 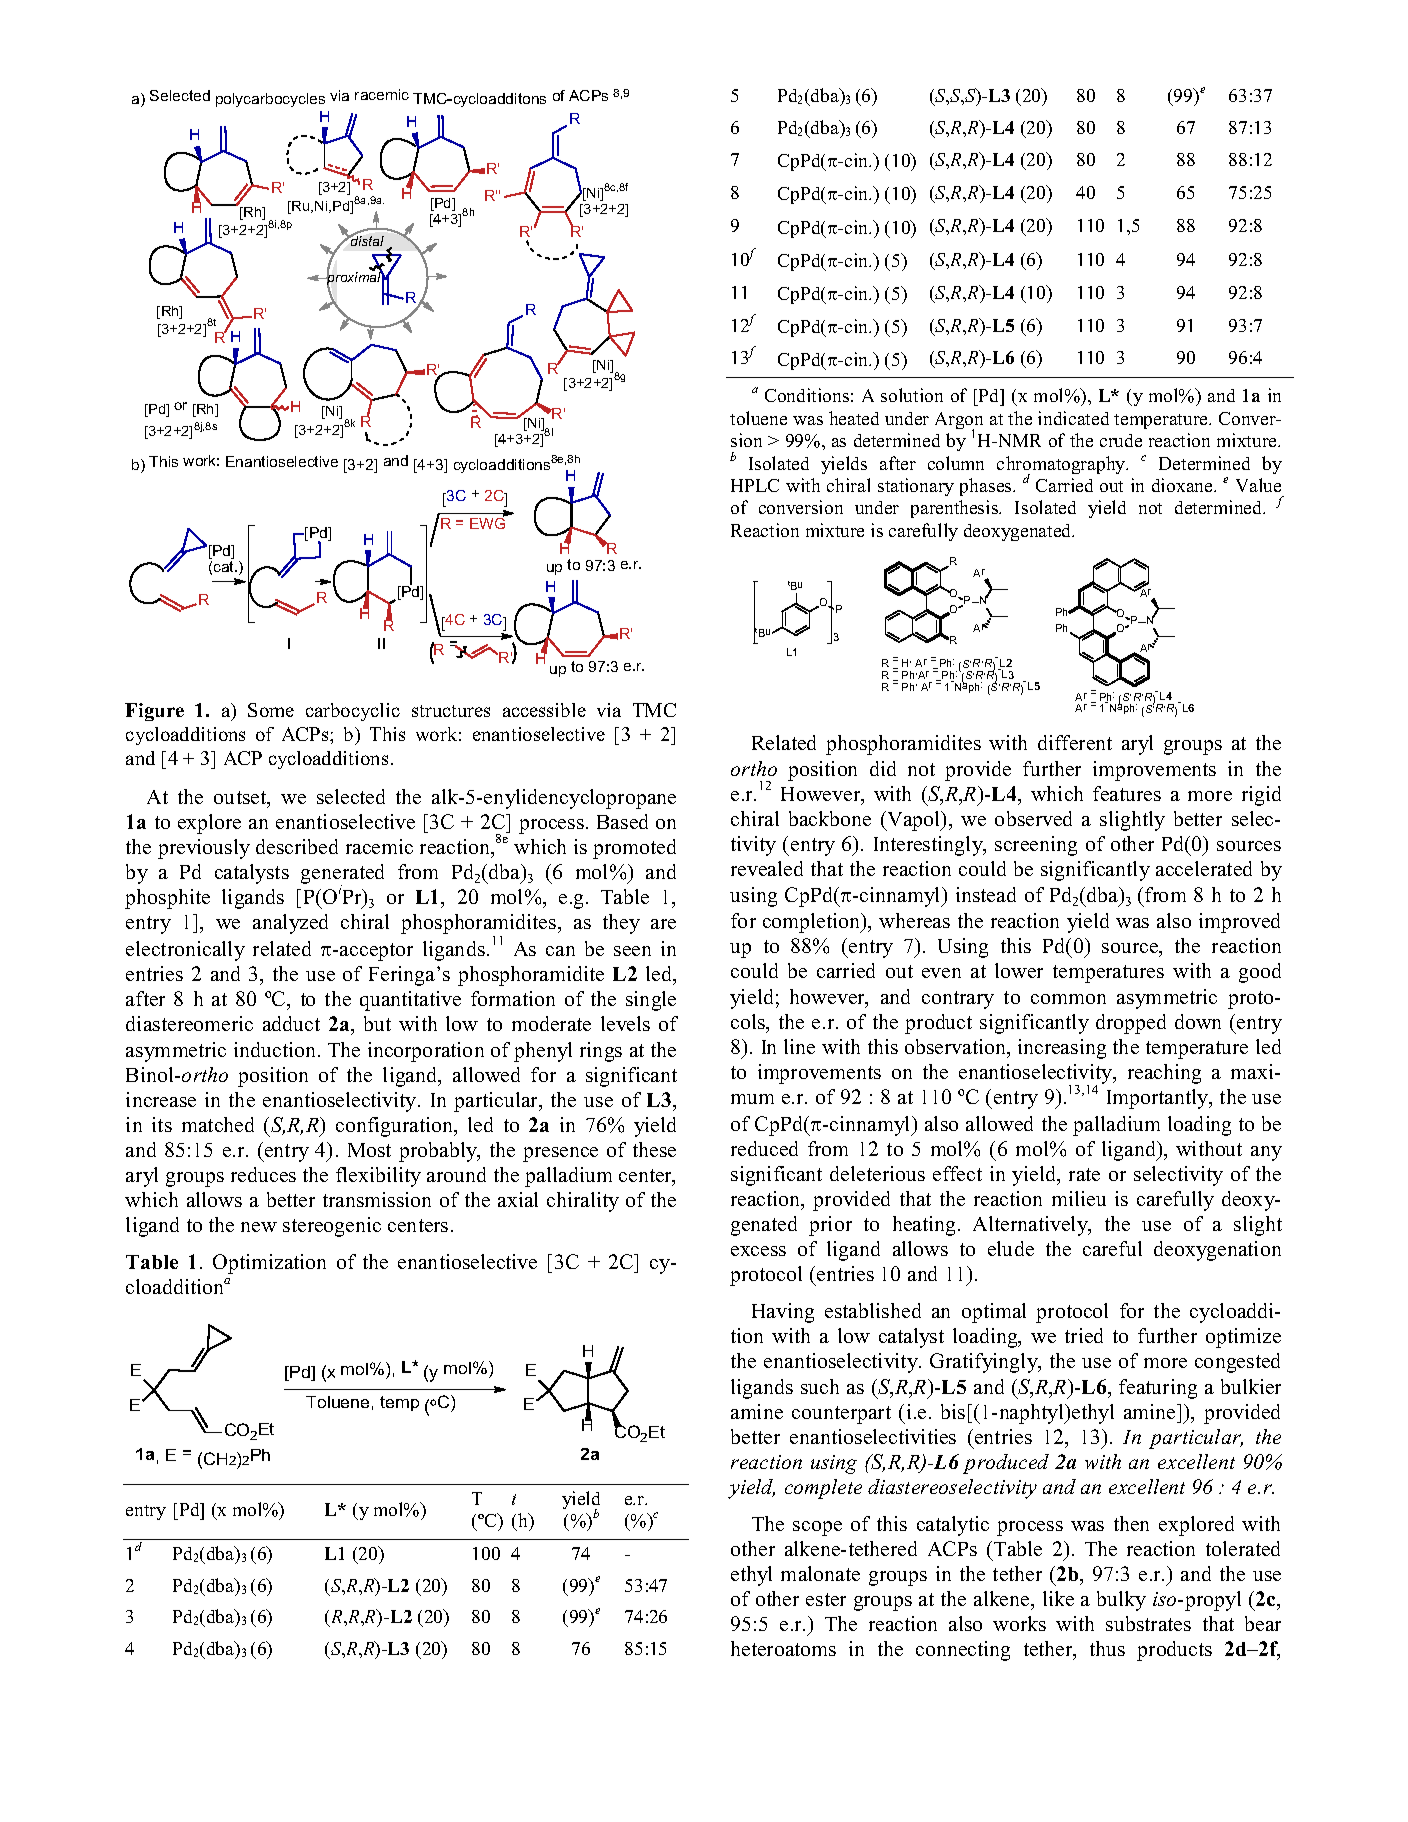 What do you see at coordinates (817, 1528) in the page?
I see `scope` at bounding box center [817, 1528].
